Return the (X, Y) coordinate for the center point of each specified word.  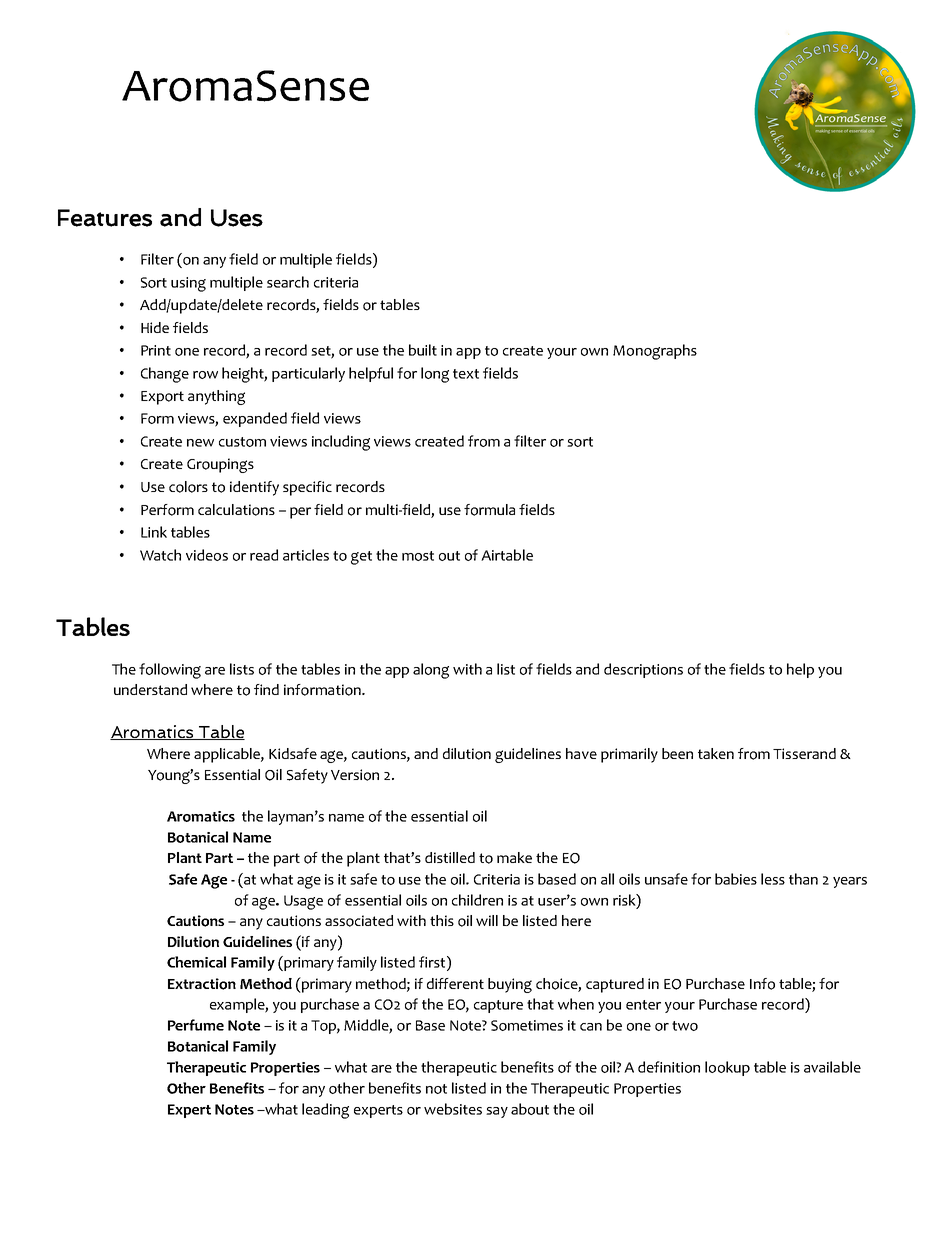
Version (355, 775)
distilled (450, 857)
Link (154, 532)
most (418, 556)
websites (453, 1109)
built (423, 350)
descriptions (643, 670)
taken (716, 753)
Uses (237, 218)
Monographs (655, 352)
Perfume (196, 1025)
